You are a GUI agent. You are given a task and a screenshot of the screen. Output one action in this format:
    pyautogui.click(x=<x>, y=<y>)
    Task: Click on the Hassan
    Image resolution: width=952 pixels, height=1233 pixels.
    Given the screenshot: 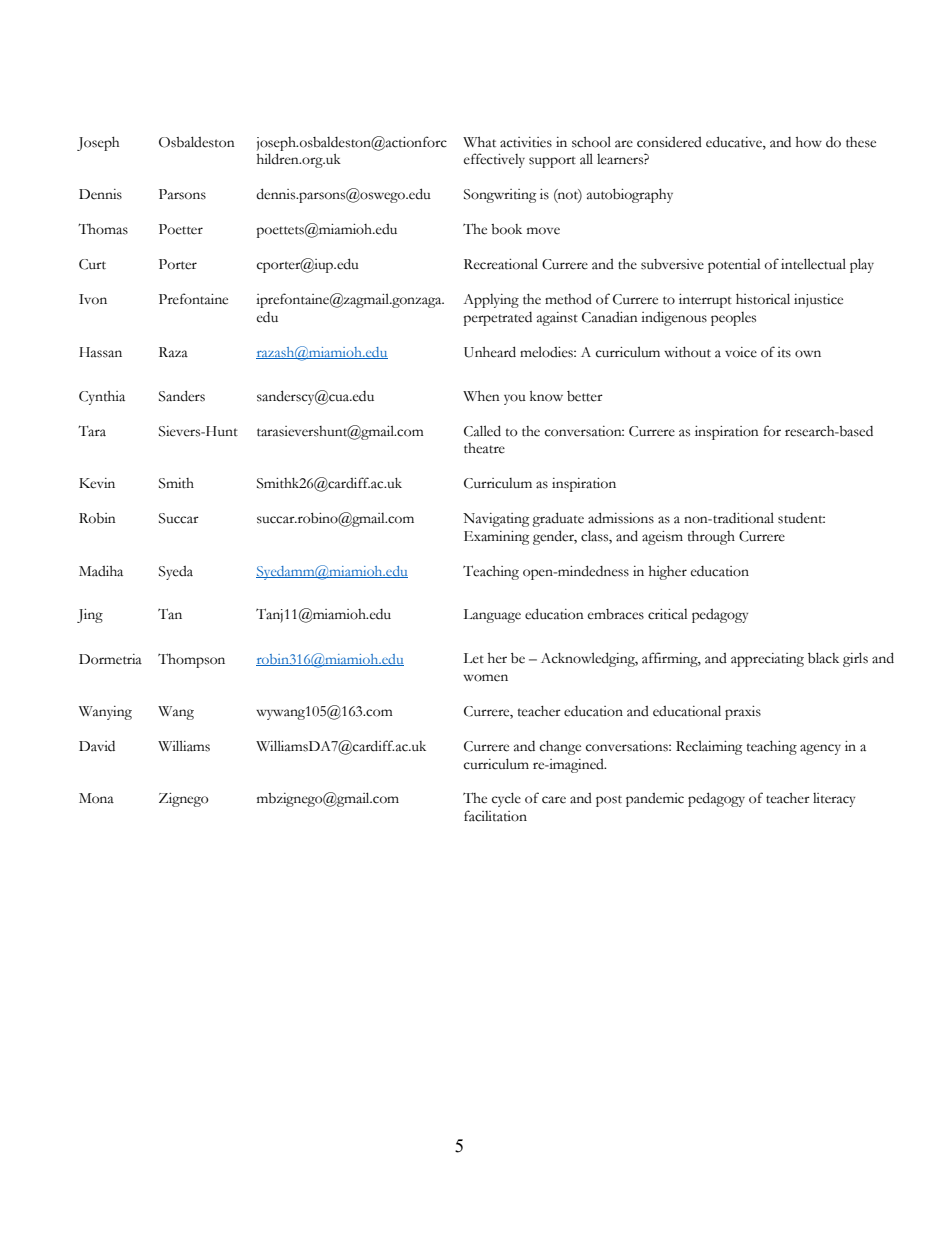 What is the action you would take?
    pyautogui.click(x=100, y=352)
